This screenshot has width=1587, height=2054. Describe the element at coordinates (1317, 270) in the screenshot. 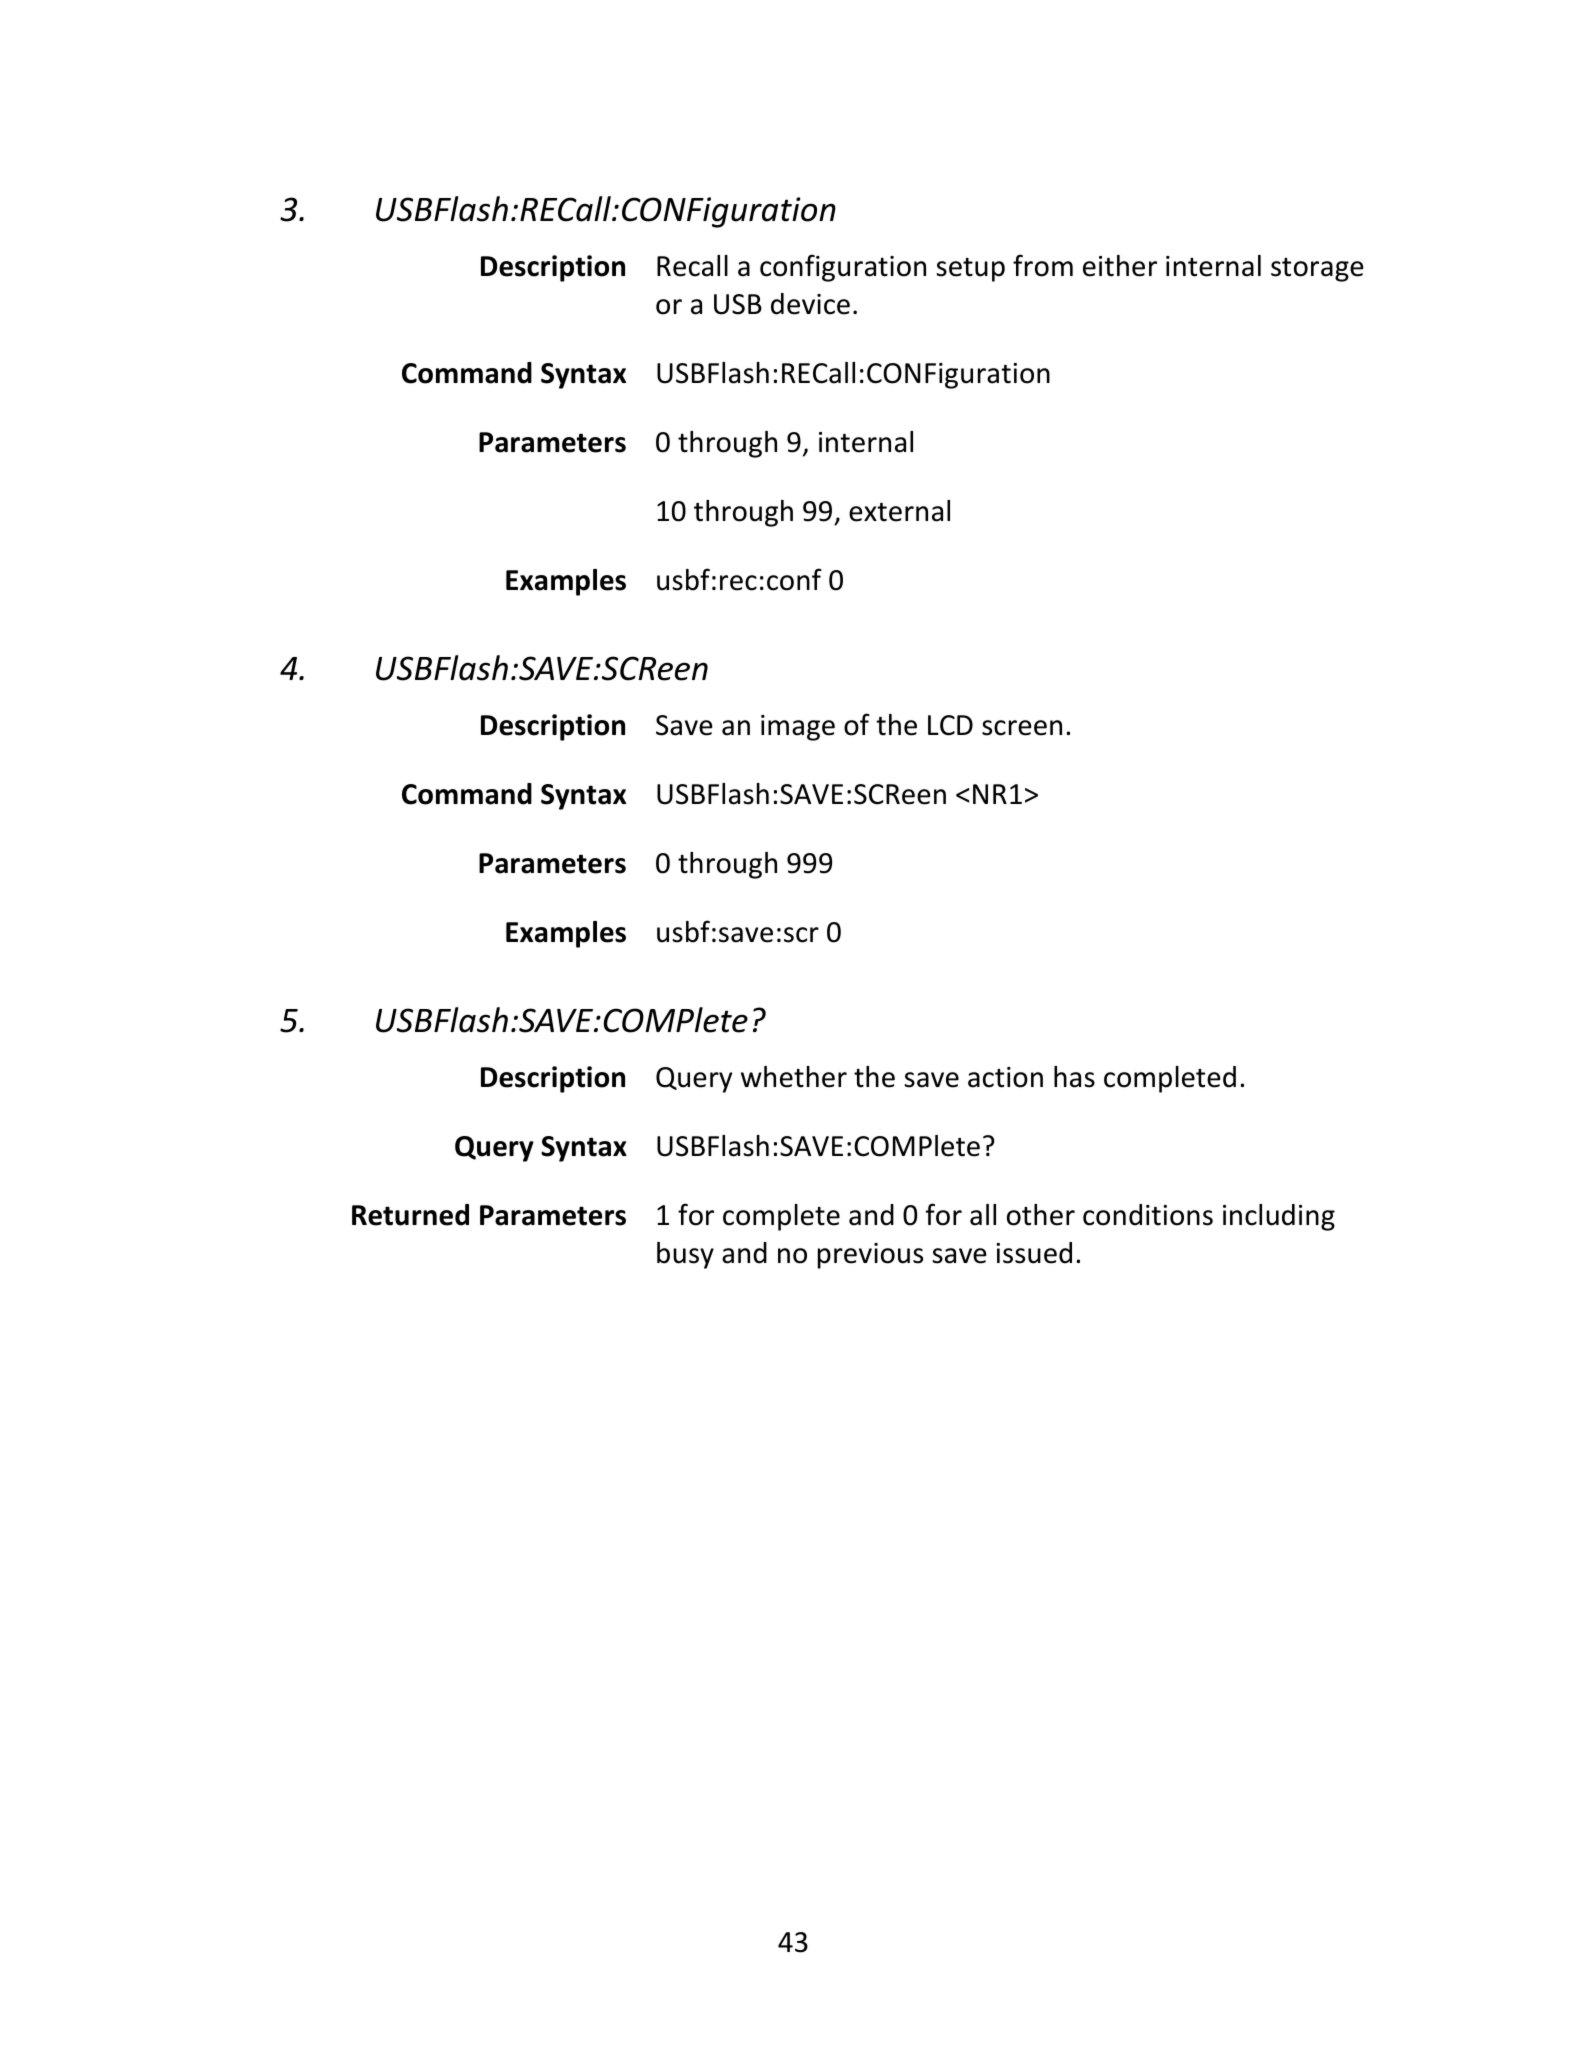

I see `storage` at that location.
